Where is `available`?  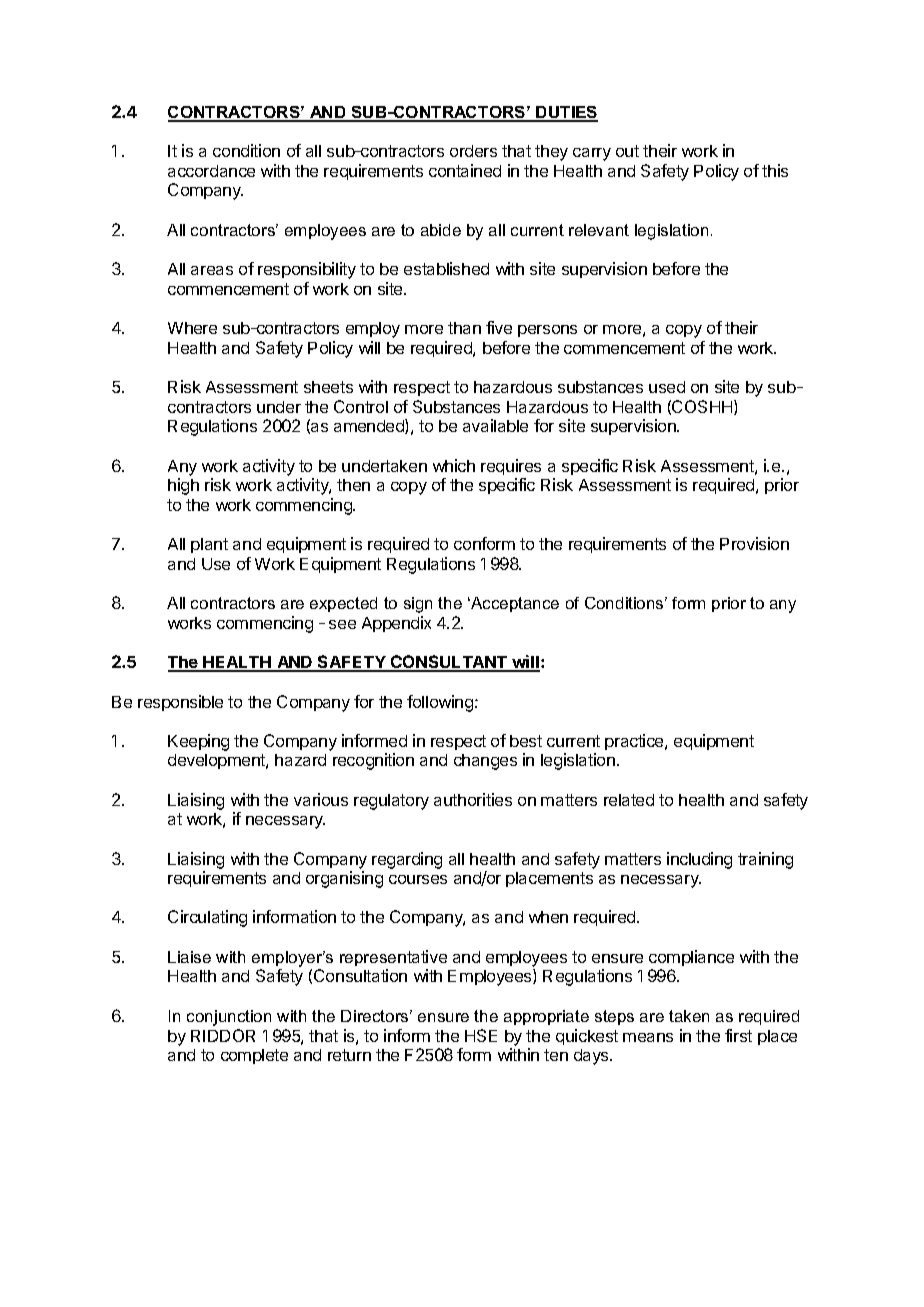
available is located at coordinates (495, 425).
